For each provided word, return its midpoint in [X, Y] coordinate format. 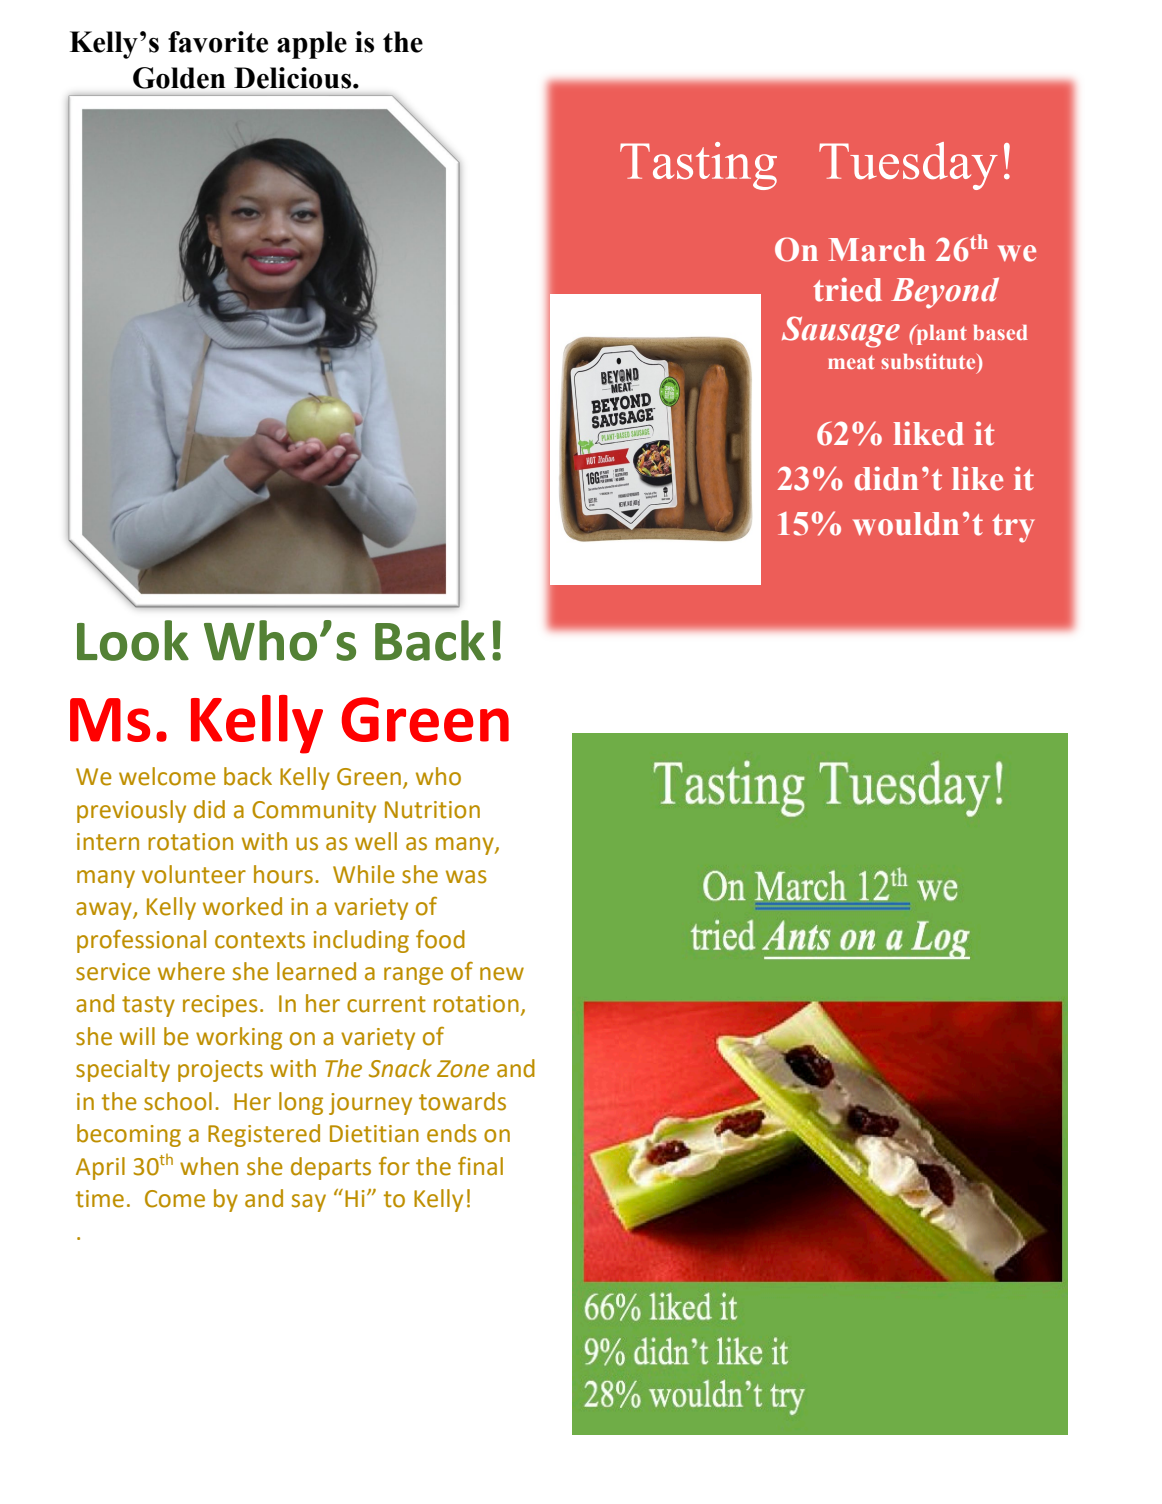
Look [133, 640]
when [209, 1166]
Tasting [698, 166]
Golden [179, 78]
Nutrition [432, 810]
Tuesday [908, 166]
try [1013, 528]
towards [462, 1101]
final [480, 1166]
